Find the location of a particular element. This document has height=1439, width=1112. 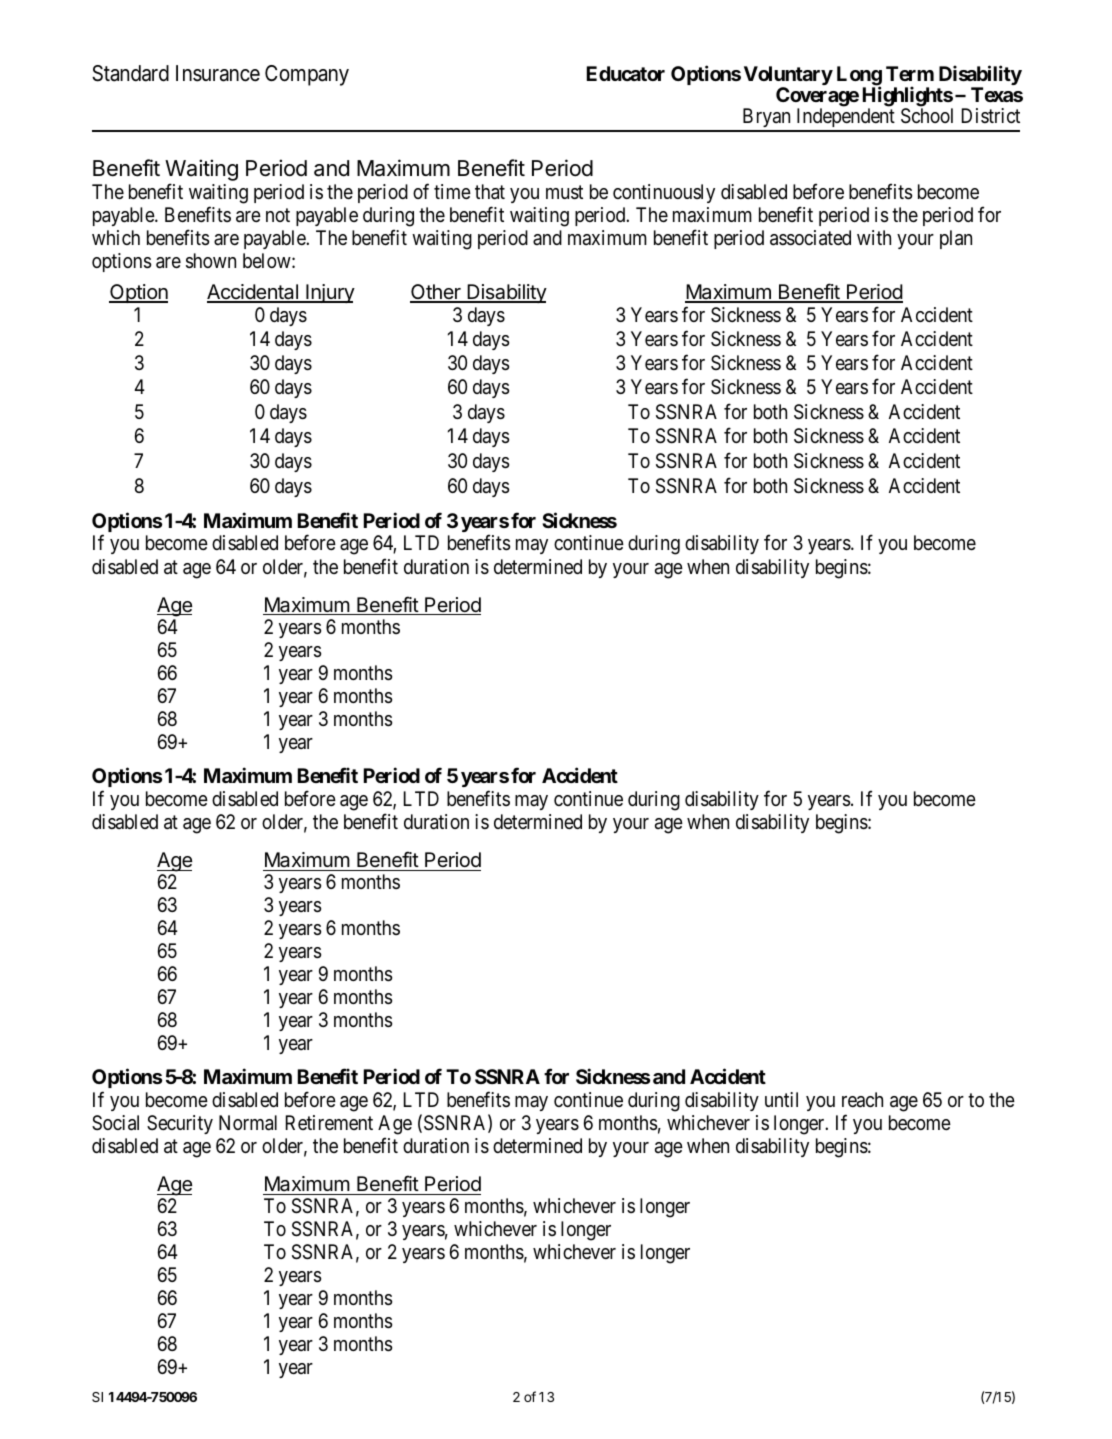

Educator is located at coordinates (626, 73).
